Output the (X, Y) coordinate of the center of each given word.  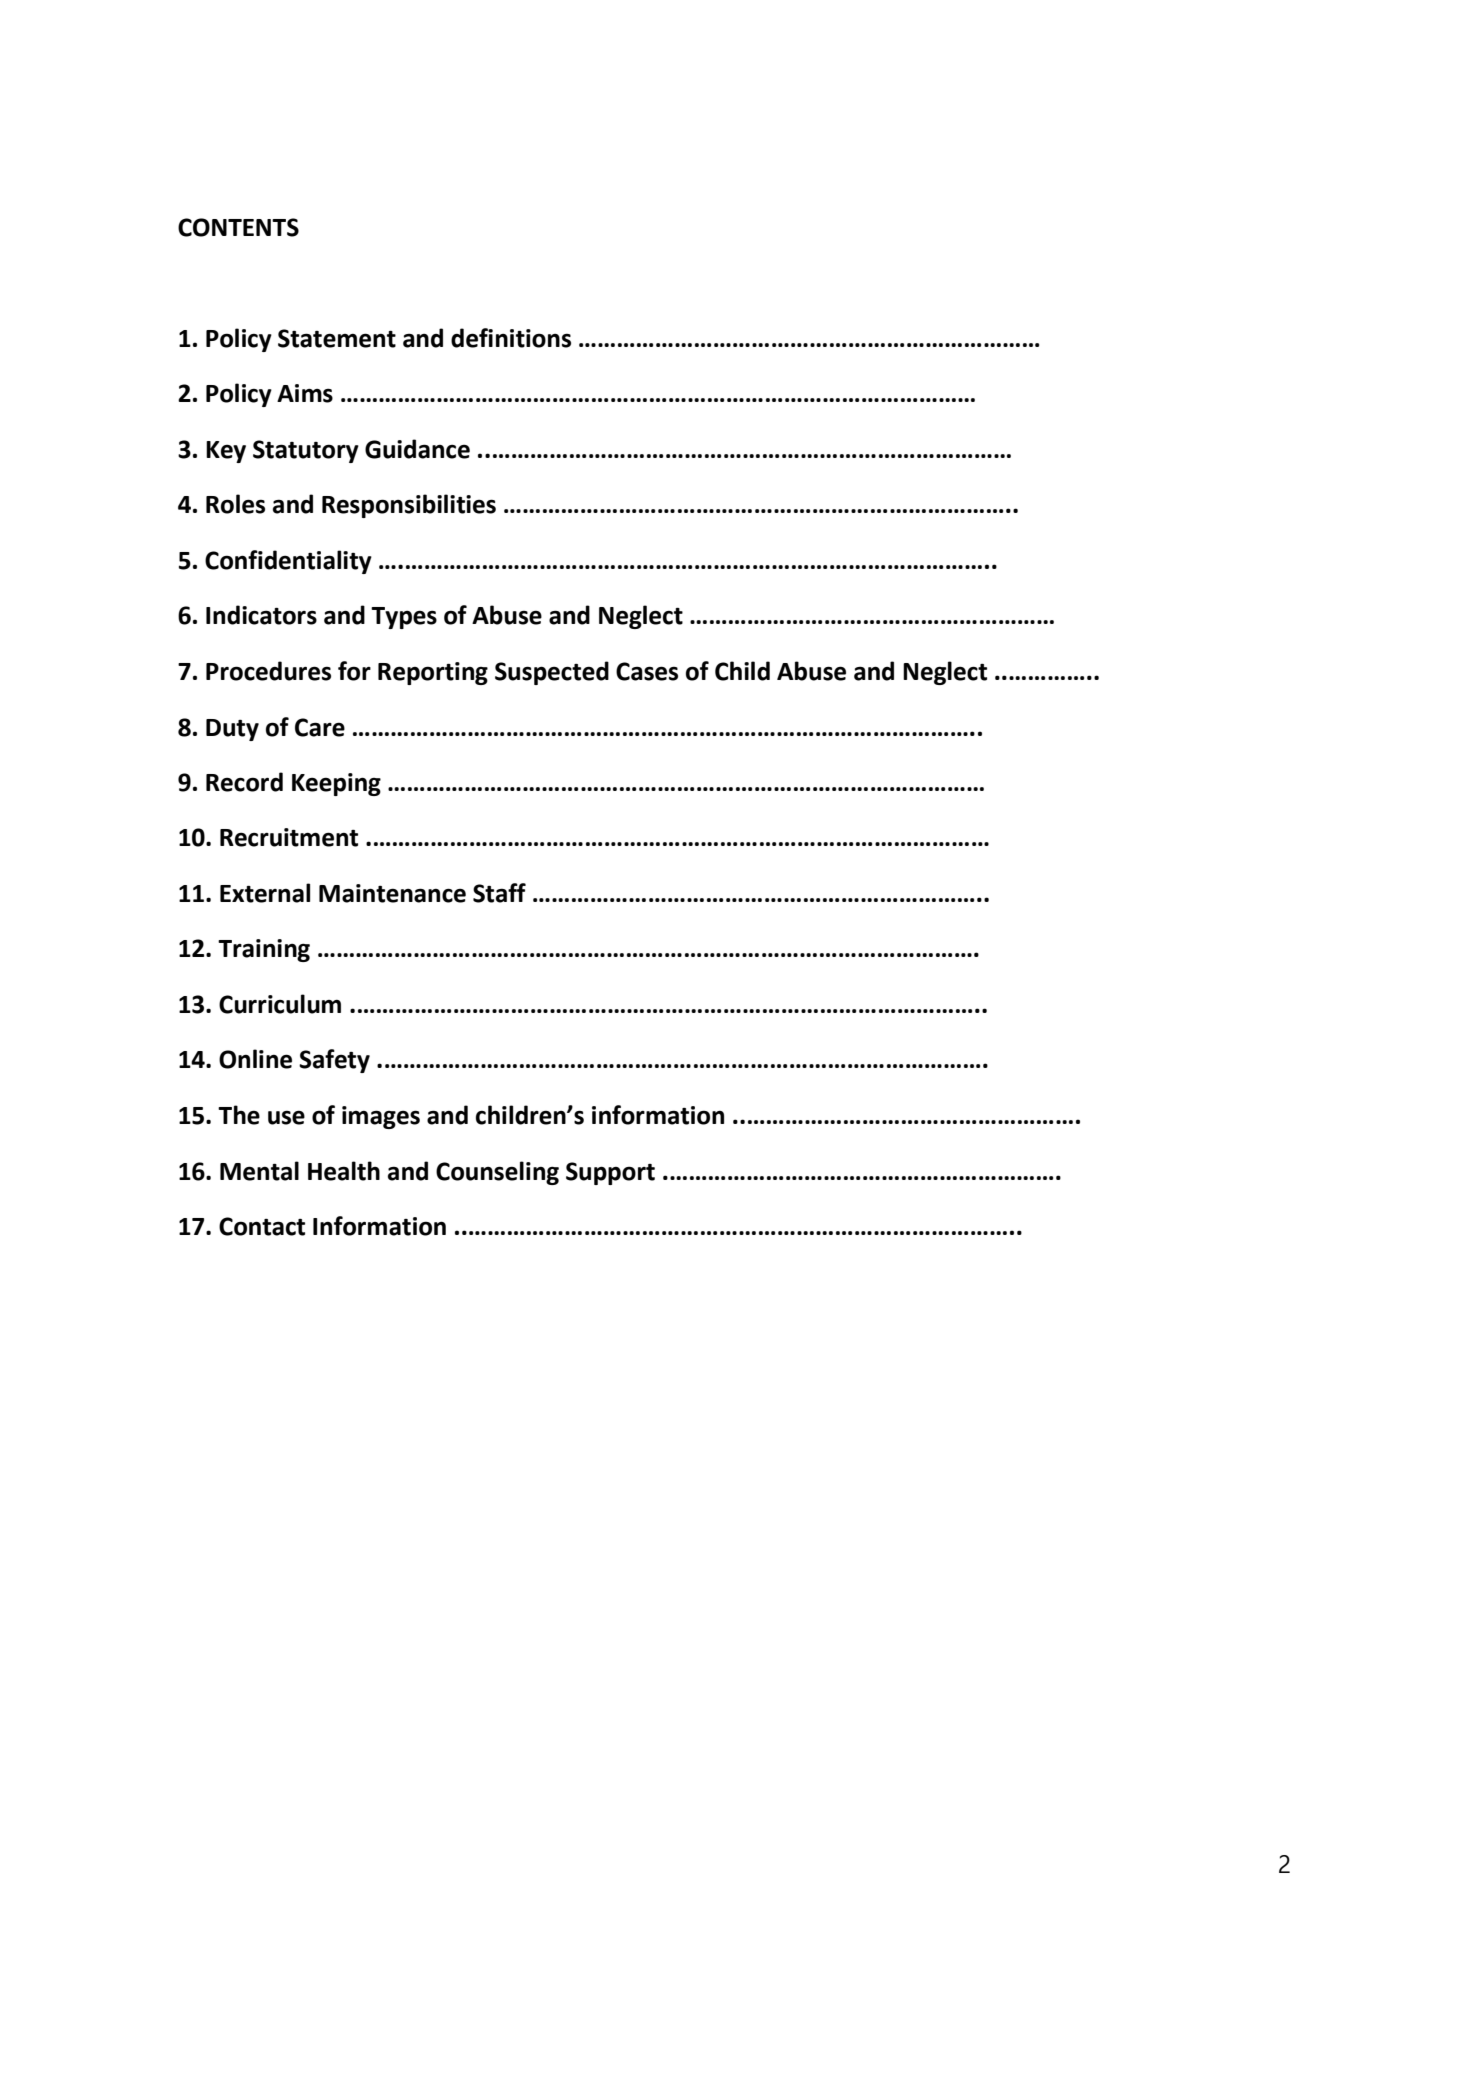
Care (320, 727)
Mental (259, 1171)
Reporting (433, 673)
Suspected (552, 673)
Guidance (417, 449)
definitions (511, 338)
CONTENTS (238, 227)
